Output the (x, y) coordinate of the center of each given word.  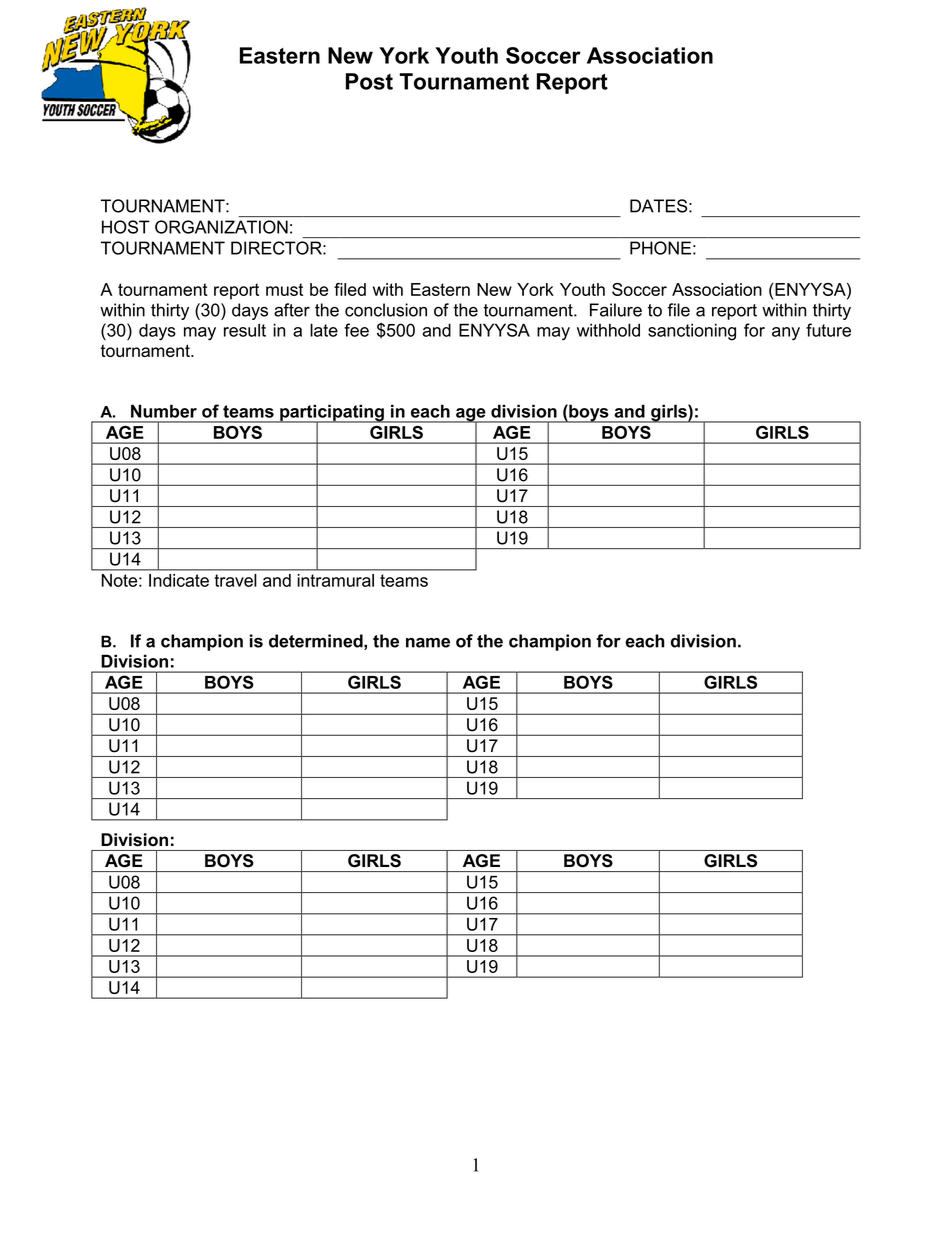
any (786, 334)
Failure (616, 310)
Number (164, 411)
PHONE (660, 248)
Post (369, 81)
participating (332, 414)
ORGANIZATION (221, 227)
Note (121, 580)
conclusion (386, 310)
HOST (126, 227)
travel (235, 580)
